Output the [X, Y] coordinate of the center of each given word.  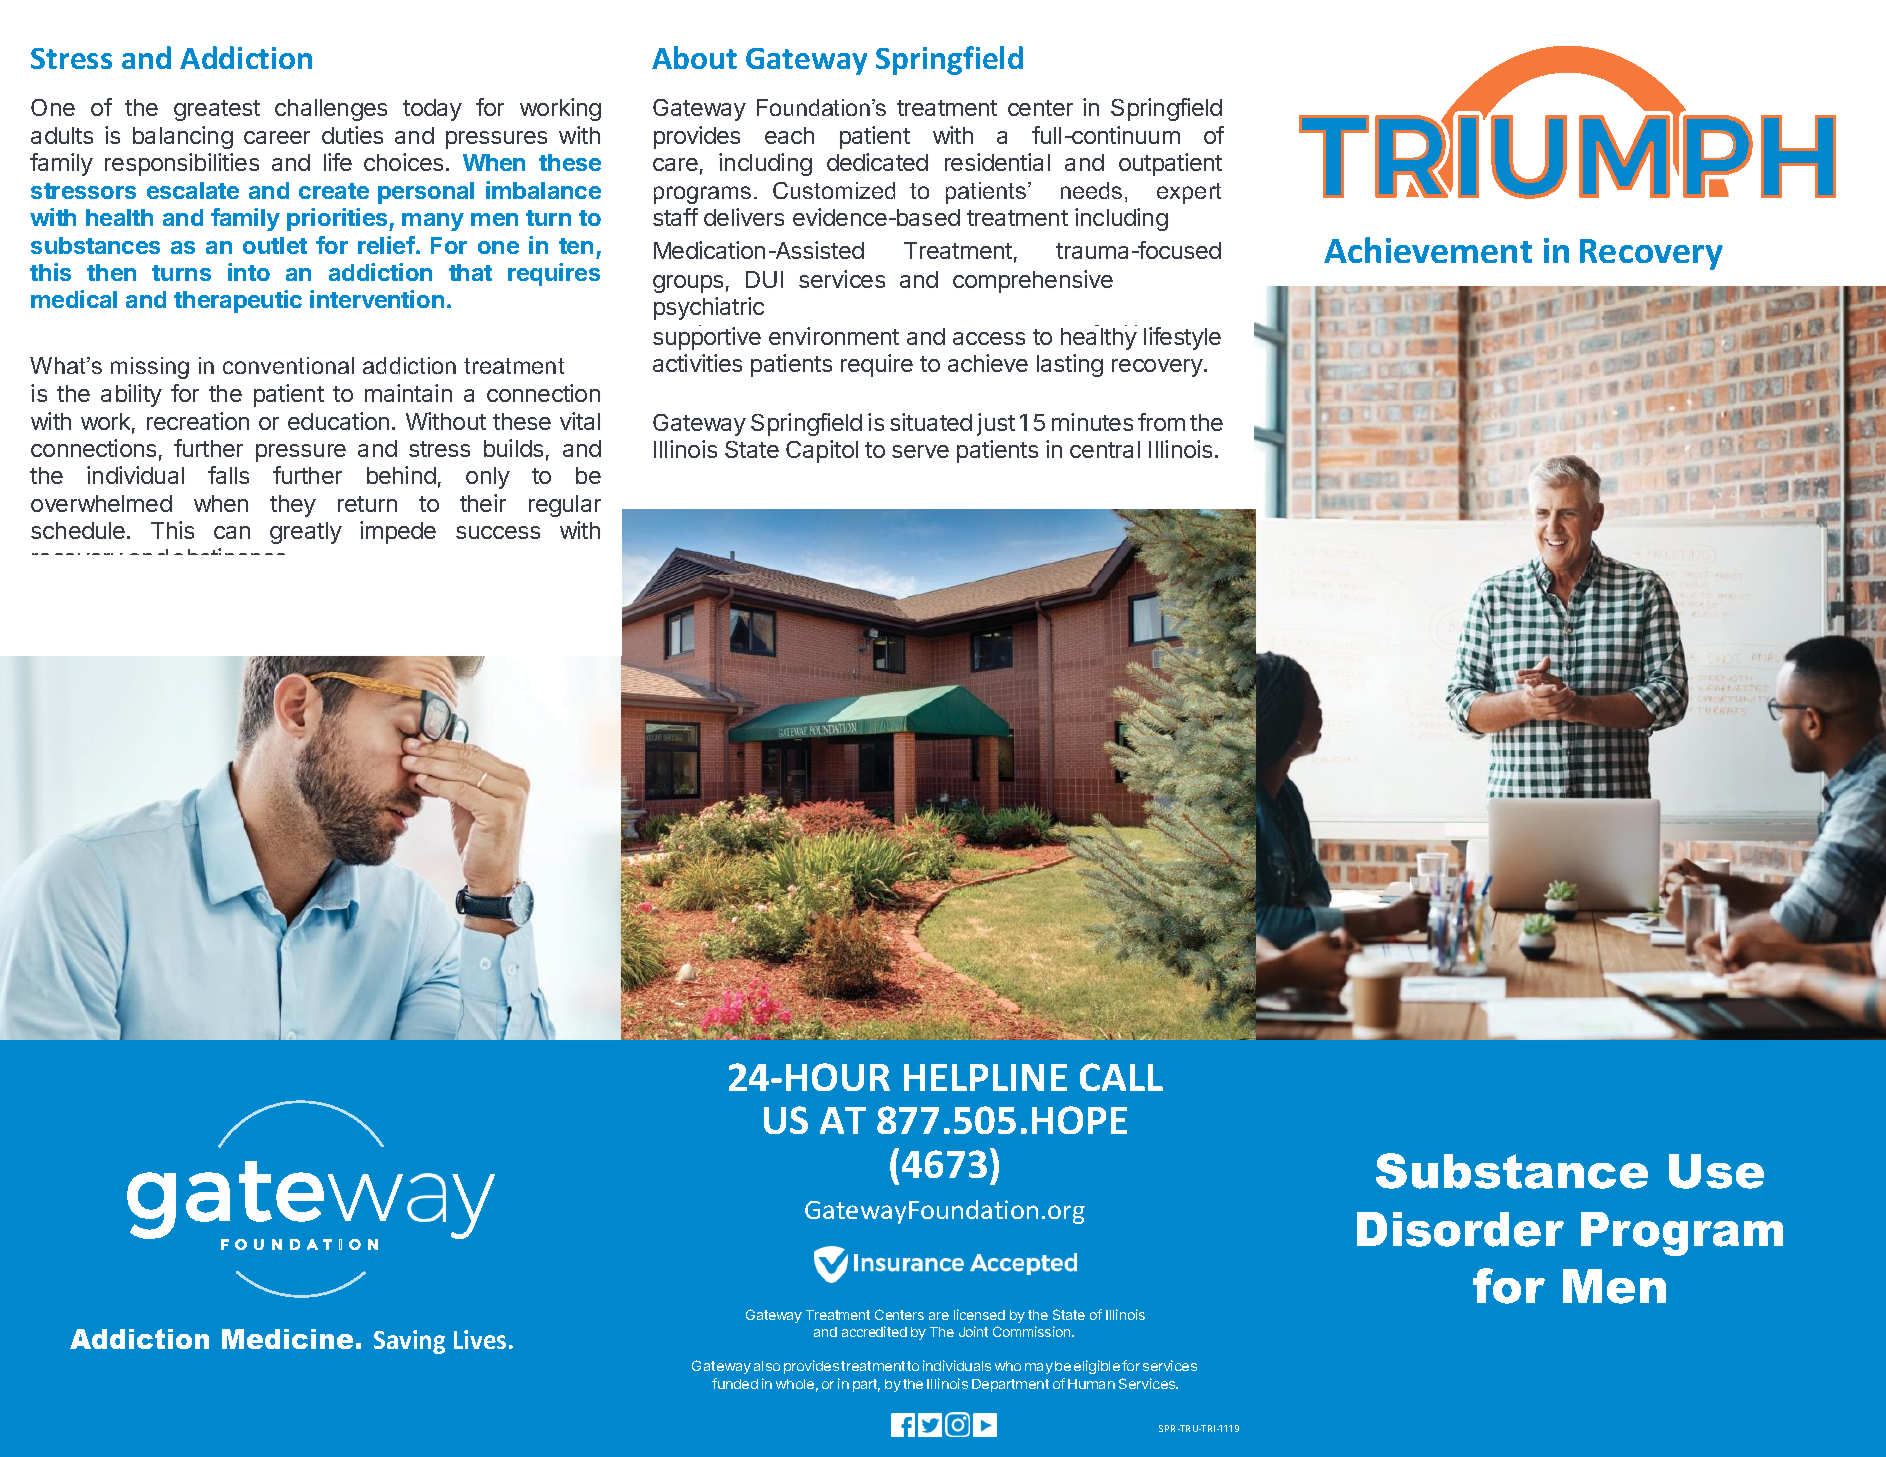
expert [1189, 193]
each [789, 135]
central [1105, 449]
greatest [217, 110]
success [498, 532]
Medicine [287, 1339]
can [232, 532]
